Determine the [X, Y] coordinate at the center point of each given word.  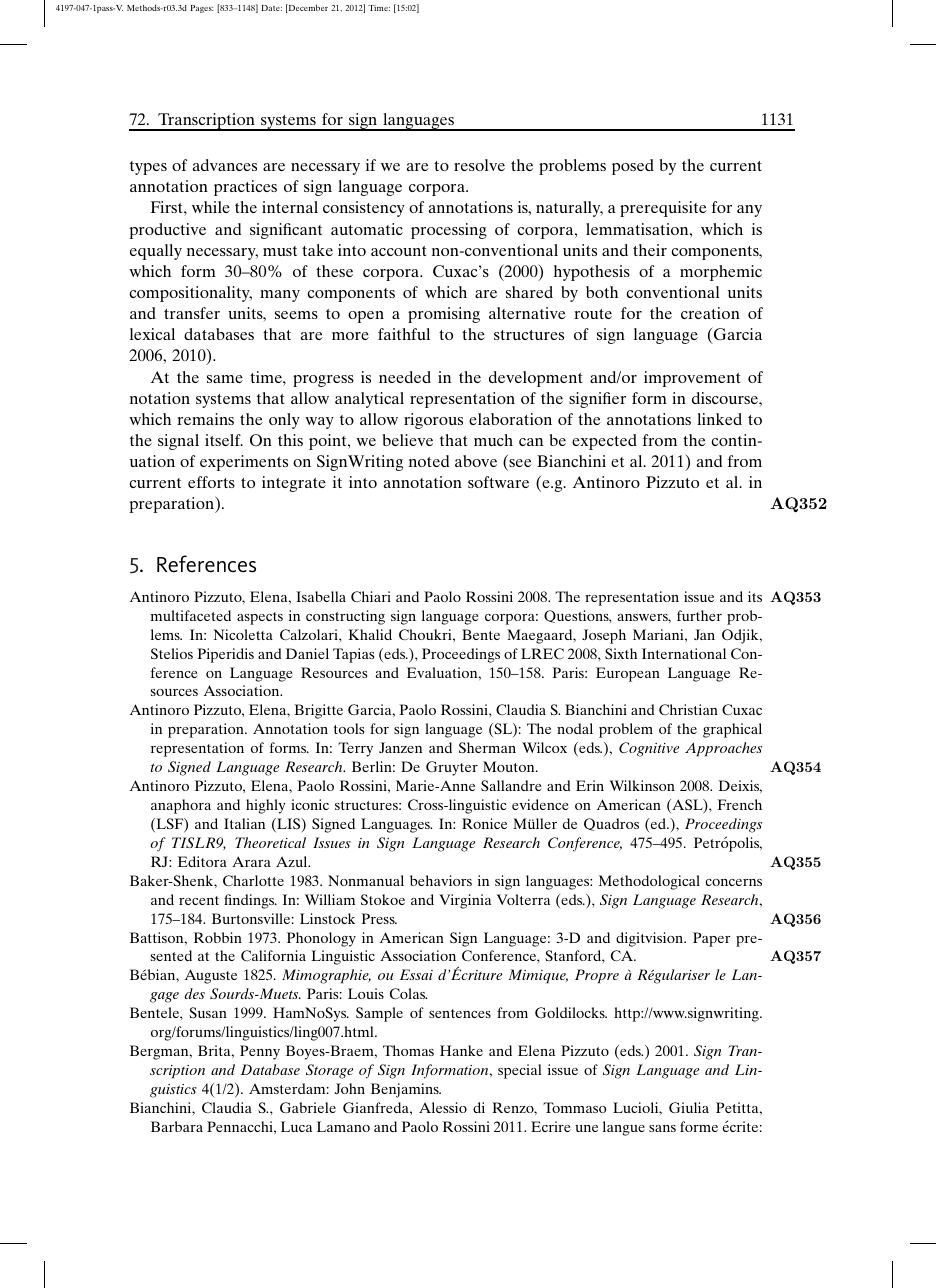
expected [604, 442]
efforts [211, 482]
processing [449, 231]
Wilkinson [642, 785]
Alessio [443, 1107]
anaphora [181, 806]
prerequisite [663, 209]
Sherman [487, 747]
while [211, 207]
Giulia [689, 1107]
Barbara [177, 1126]
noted [429, 461]
